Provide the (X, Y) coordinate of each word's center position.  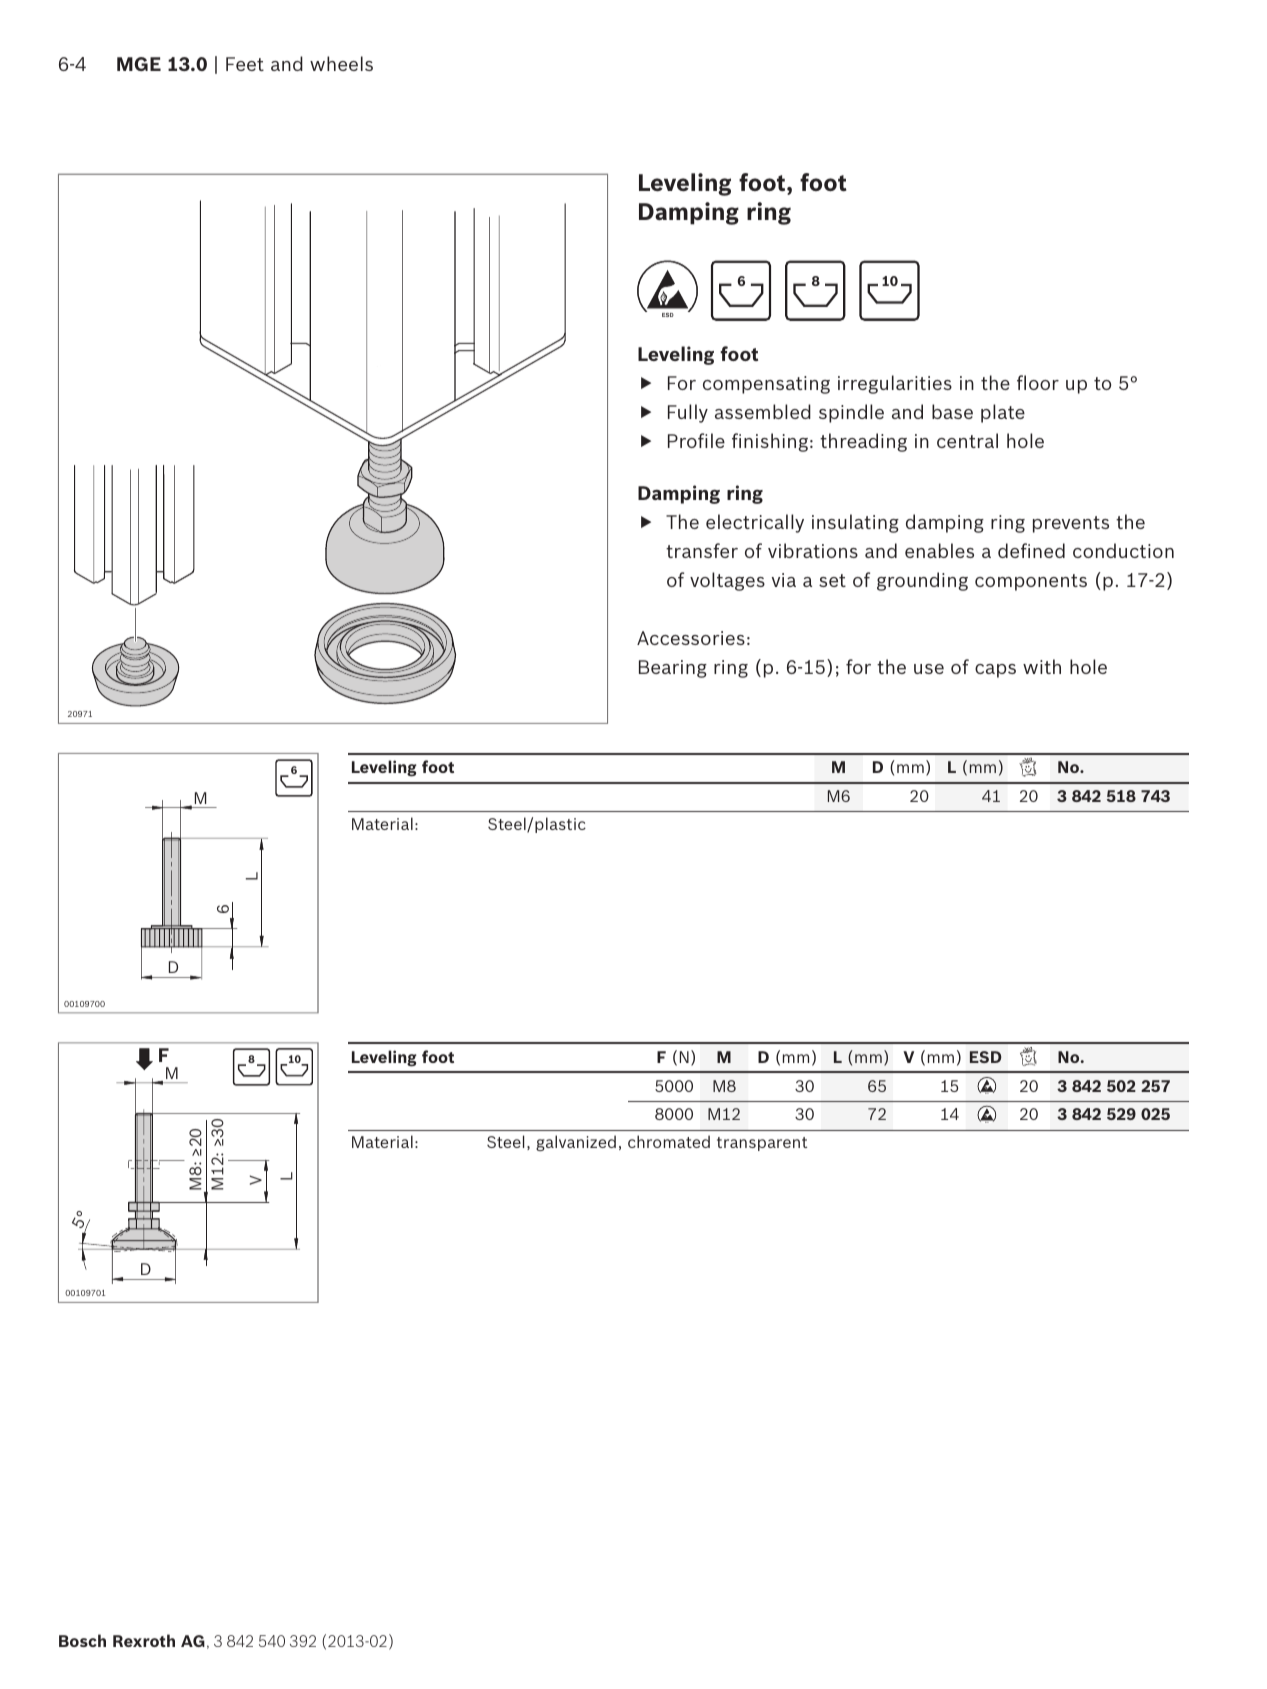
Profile (696, 440)
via (784, 580)
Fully (688, 413)
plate (1003, 413)
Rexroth (144, 1640)
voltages (727, 581)
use (929, 669)
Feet (245, 64)
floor (1038, 382)
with (1042, 666)
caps (995, 671)
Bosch (82, 1640)
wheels (341, 63)
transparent (762, 1144)
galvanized (576, 1143)
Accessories (691, 638)
